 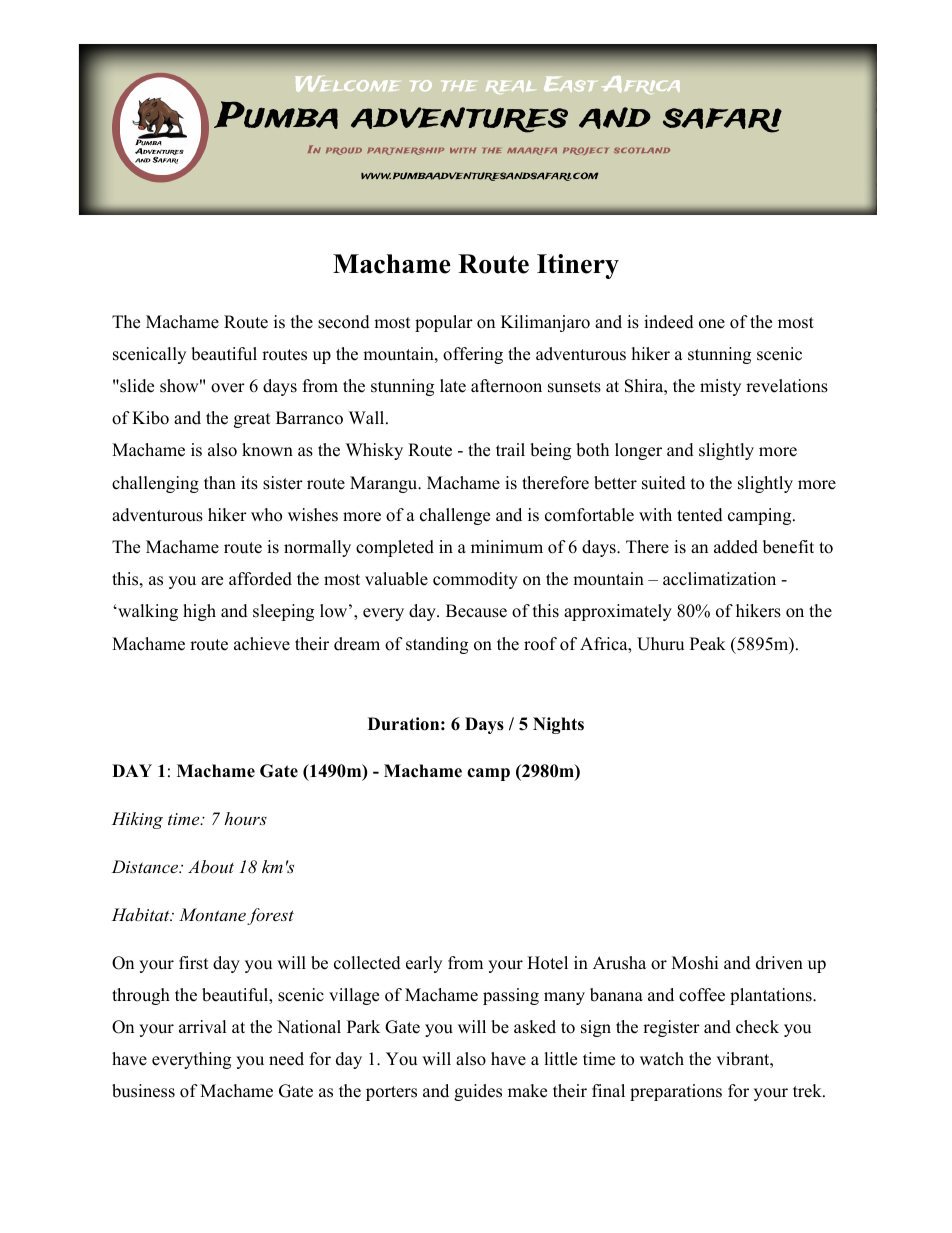 I want to click on need, so click(x=286, y=1059).
